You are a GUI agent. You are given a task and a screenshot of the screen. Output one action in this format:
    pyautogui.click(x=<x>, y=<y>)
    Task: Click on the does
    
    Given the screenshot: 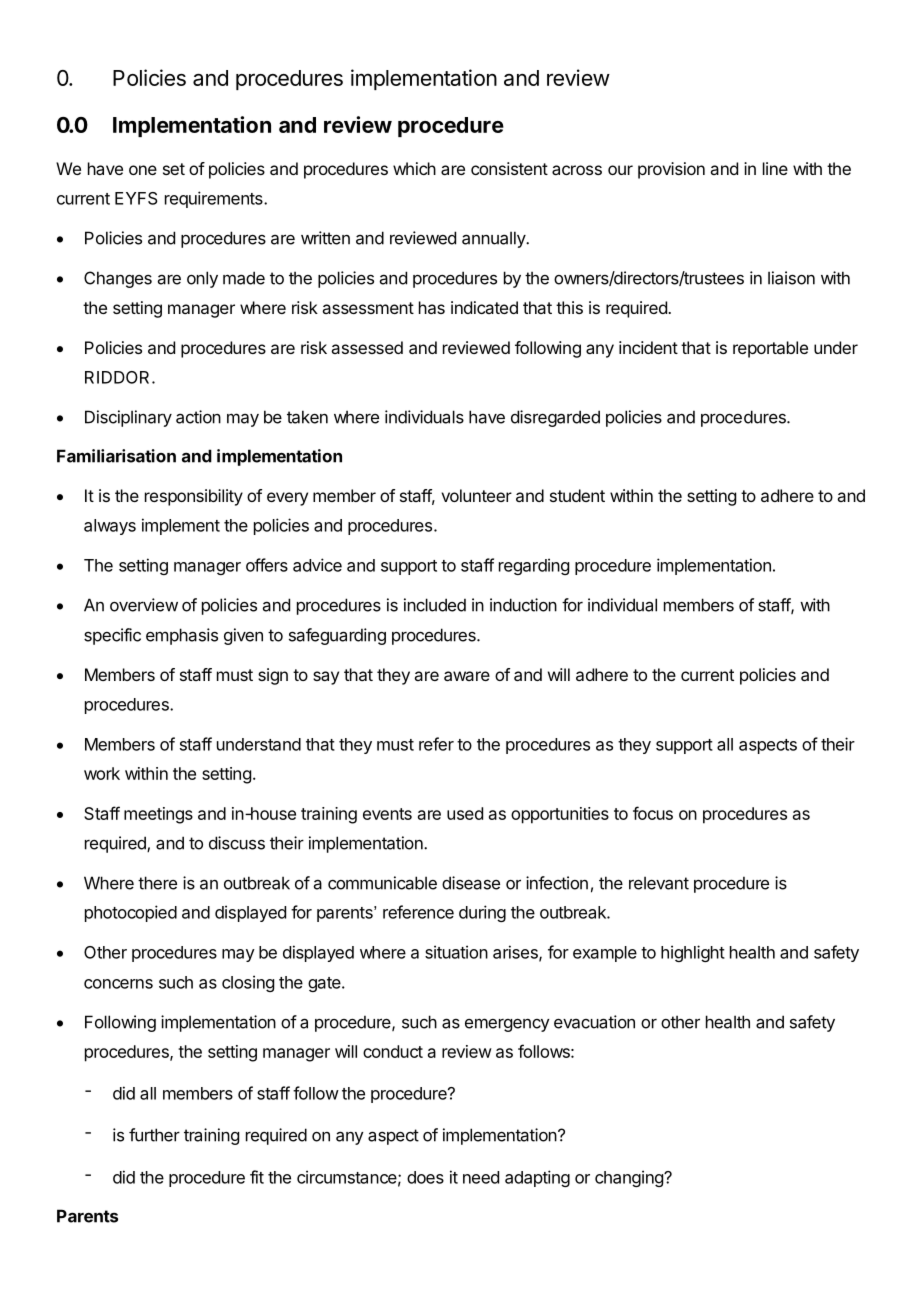 What is the action you would take?
    pyautogui.click(x=425, y=1177)
